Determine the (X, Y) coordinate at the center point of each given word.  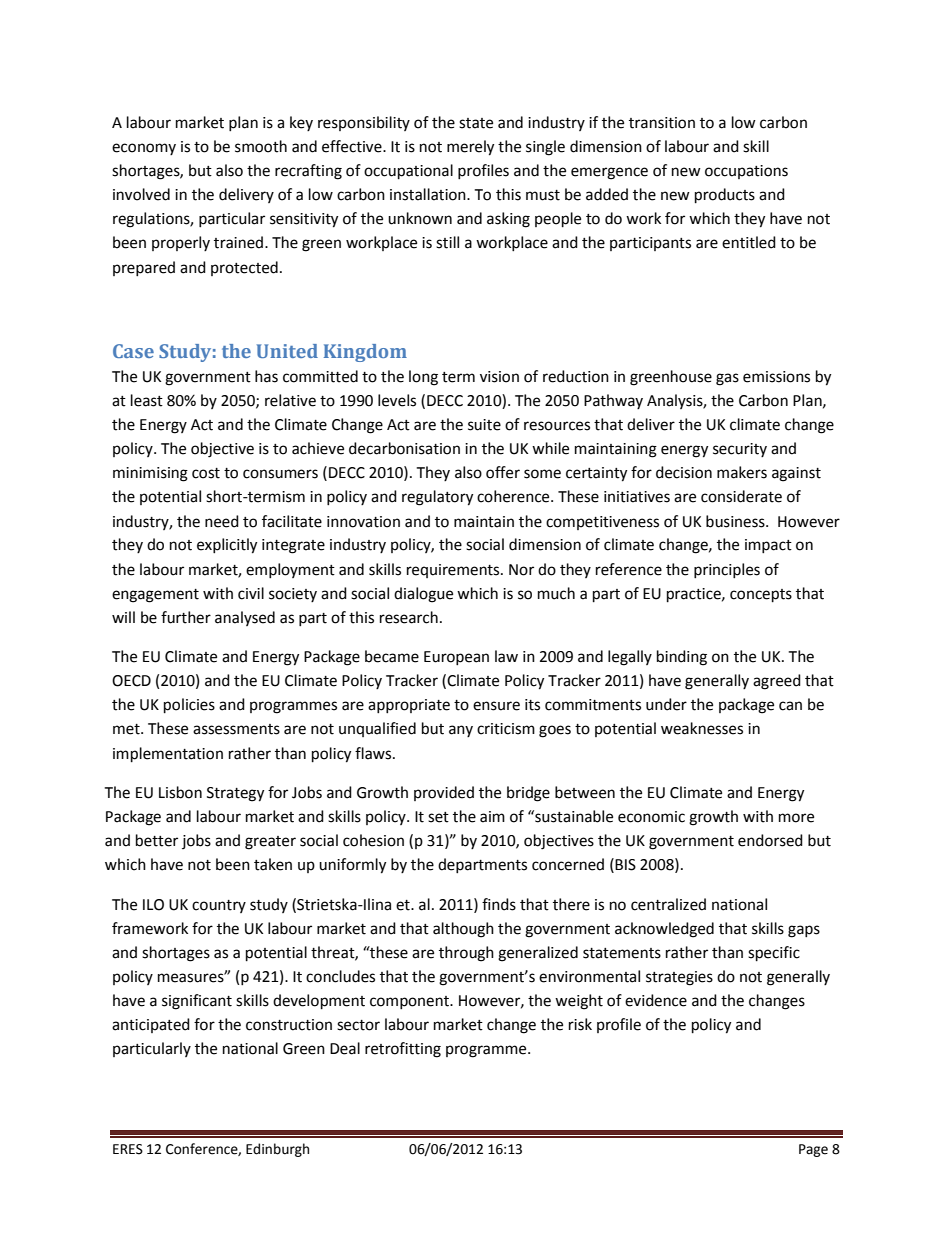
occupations (746, 172)
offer (503, 472)
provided (444, 793)
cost (206, 473)
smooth (261, 146)
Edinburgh (277, 1150)
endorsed (770, 840)
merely (470, 148)
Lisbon (180, 792)
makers (742, 472)
